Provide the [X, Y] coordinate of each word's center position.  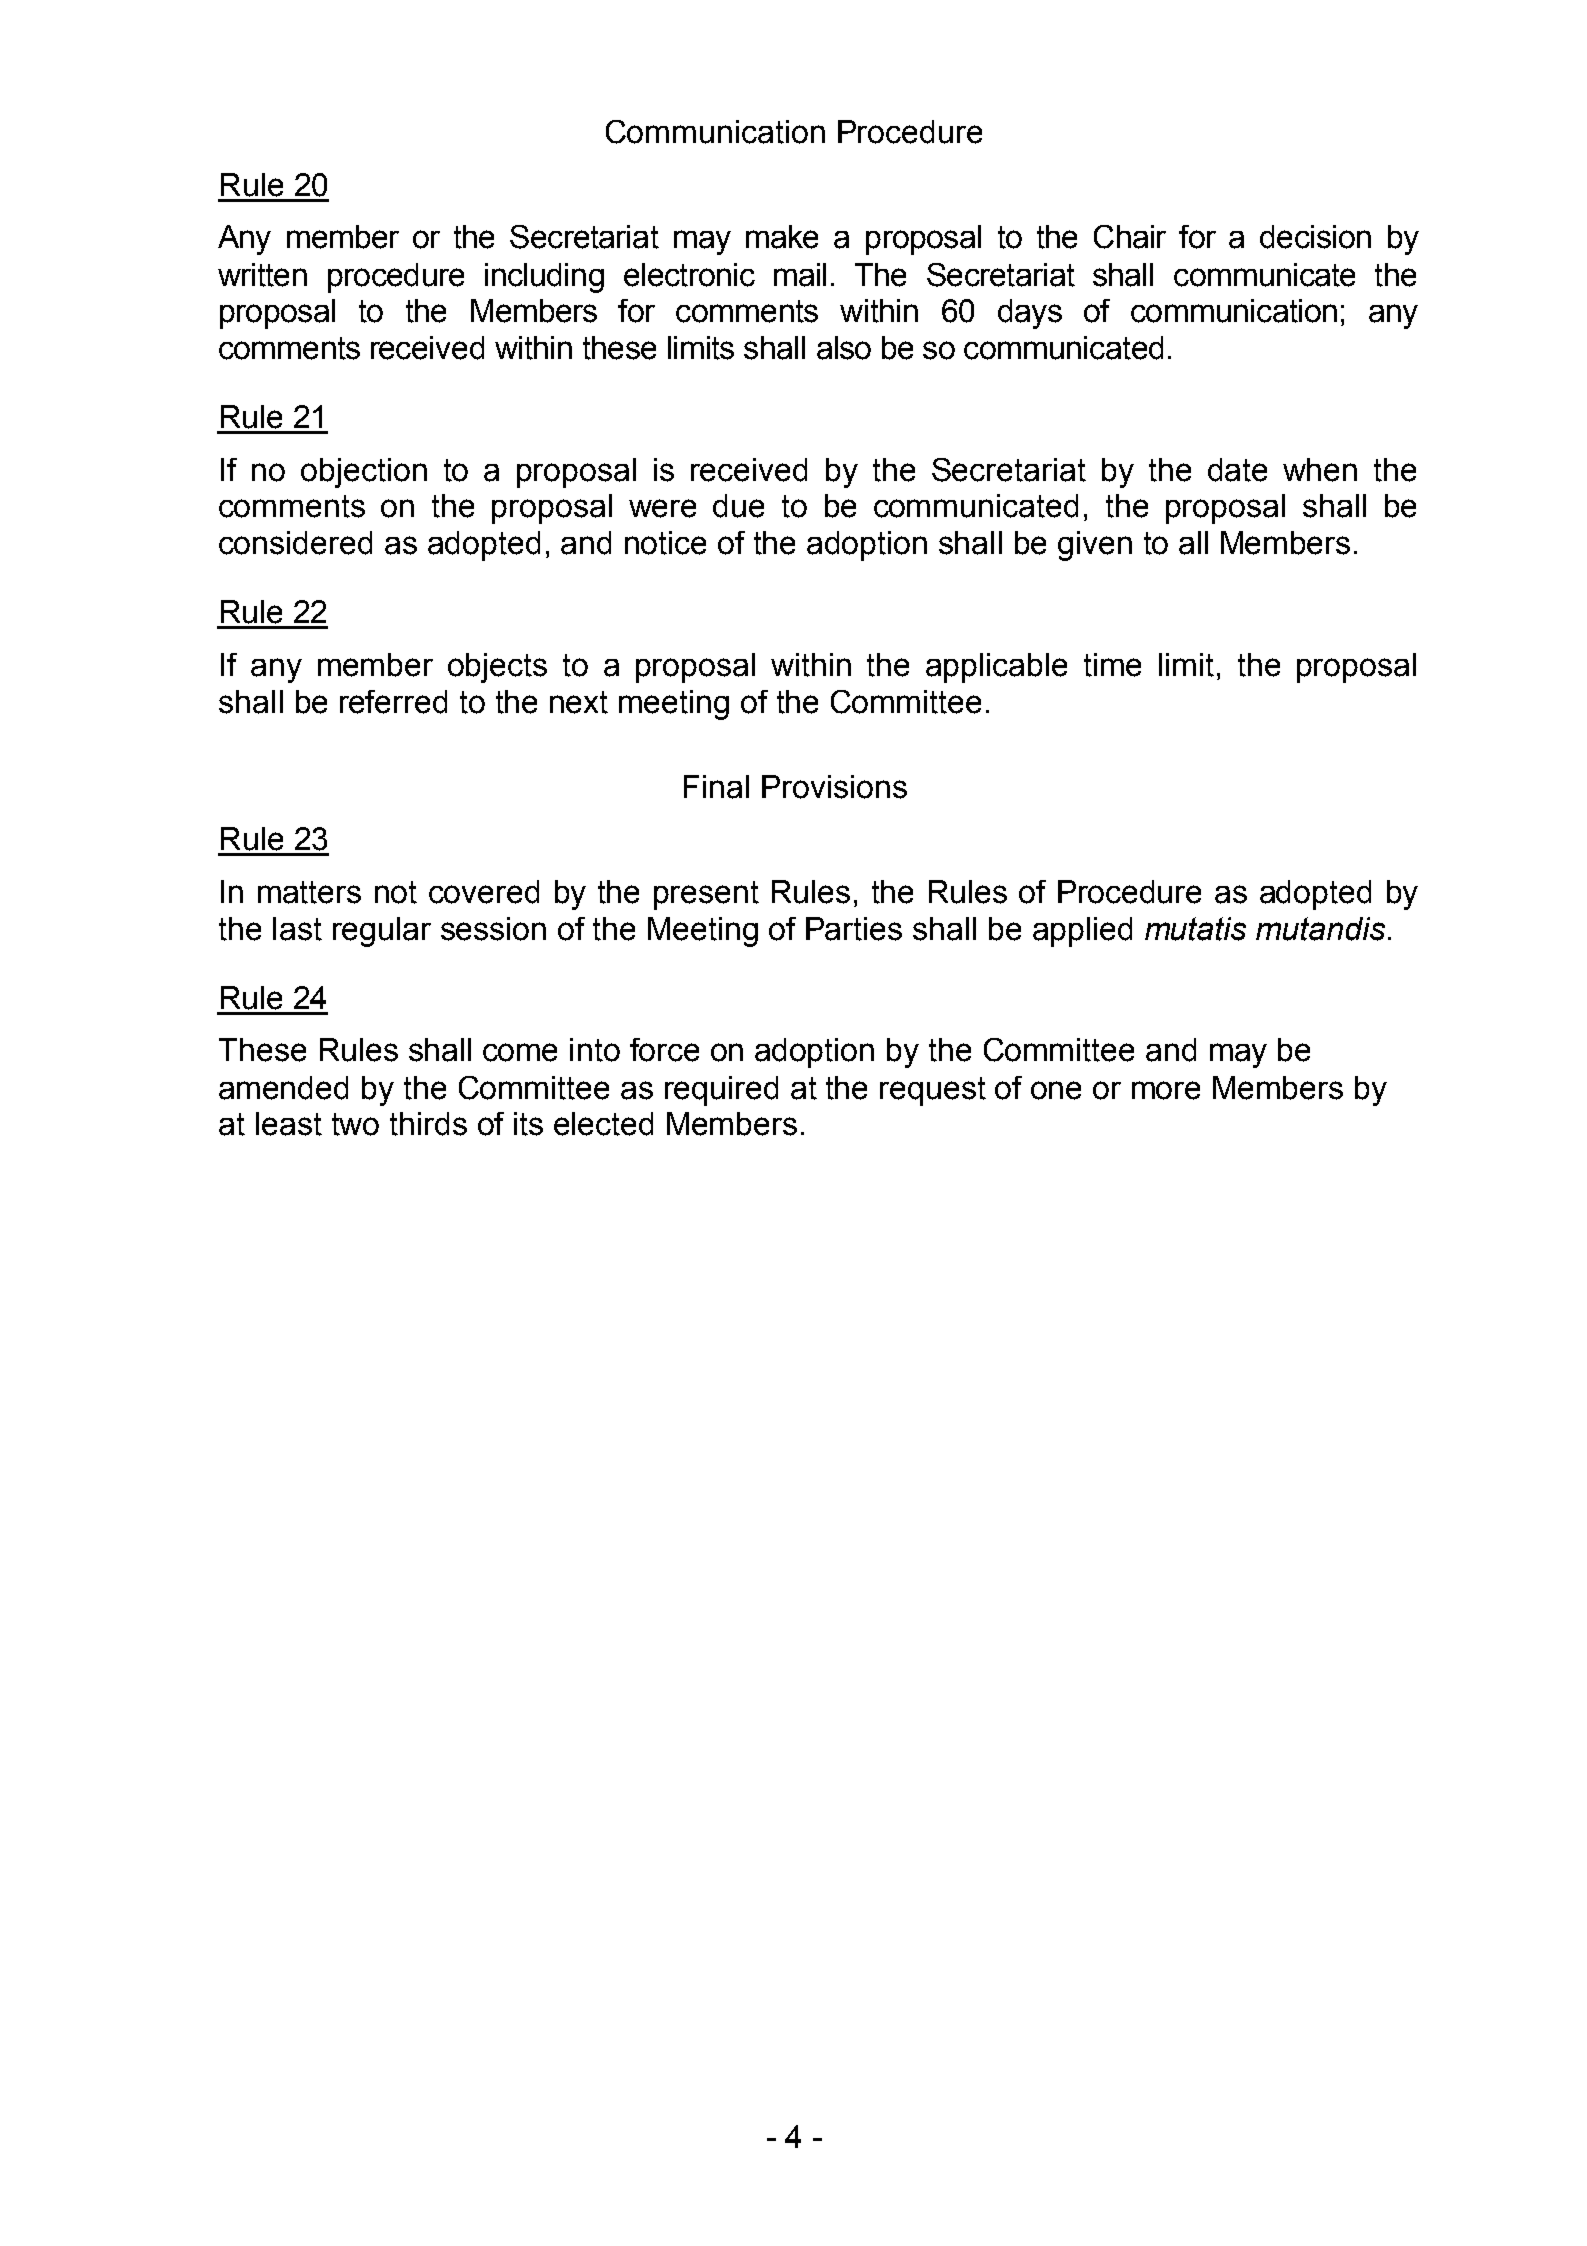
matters [309, 892]
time [1112, 665]
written [262, 275]
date [1237, 470]
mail [800, 275]
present [706, 895]
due [738, 506]
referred [393, 702]
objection [364, 473]
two [355, 1124]
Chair [1130, 237]
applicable [996, 668]
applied [1082, 932]
